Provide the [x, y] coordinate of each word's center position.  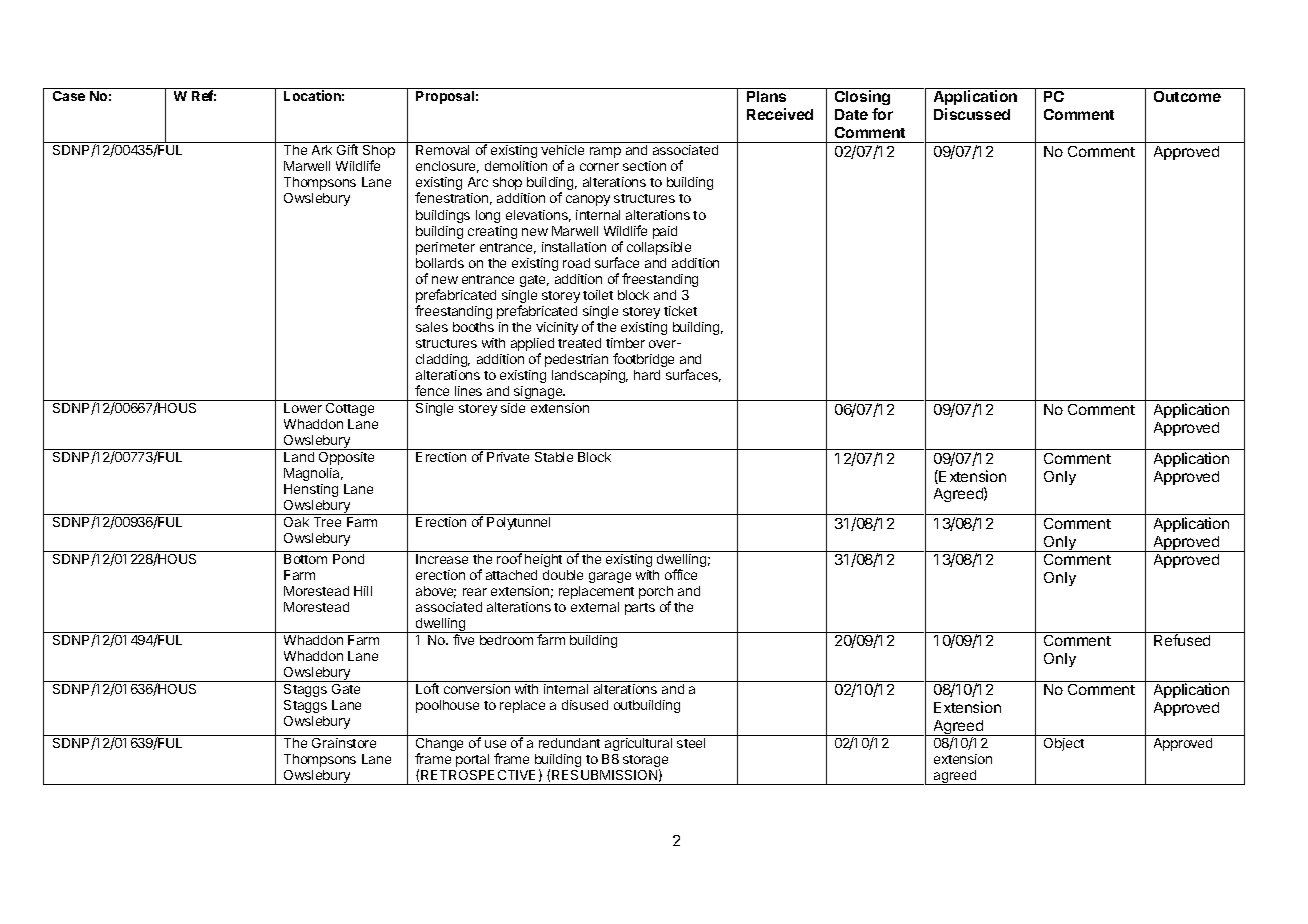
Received [780, 114]
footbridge [643, 360]
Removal [442, 150]
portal [472, 760]
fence [432, 390]
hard [647, 375]
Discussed [972, 114]
